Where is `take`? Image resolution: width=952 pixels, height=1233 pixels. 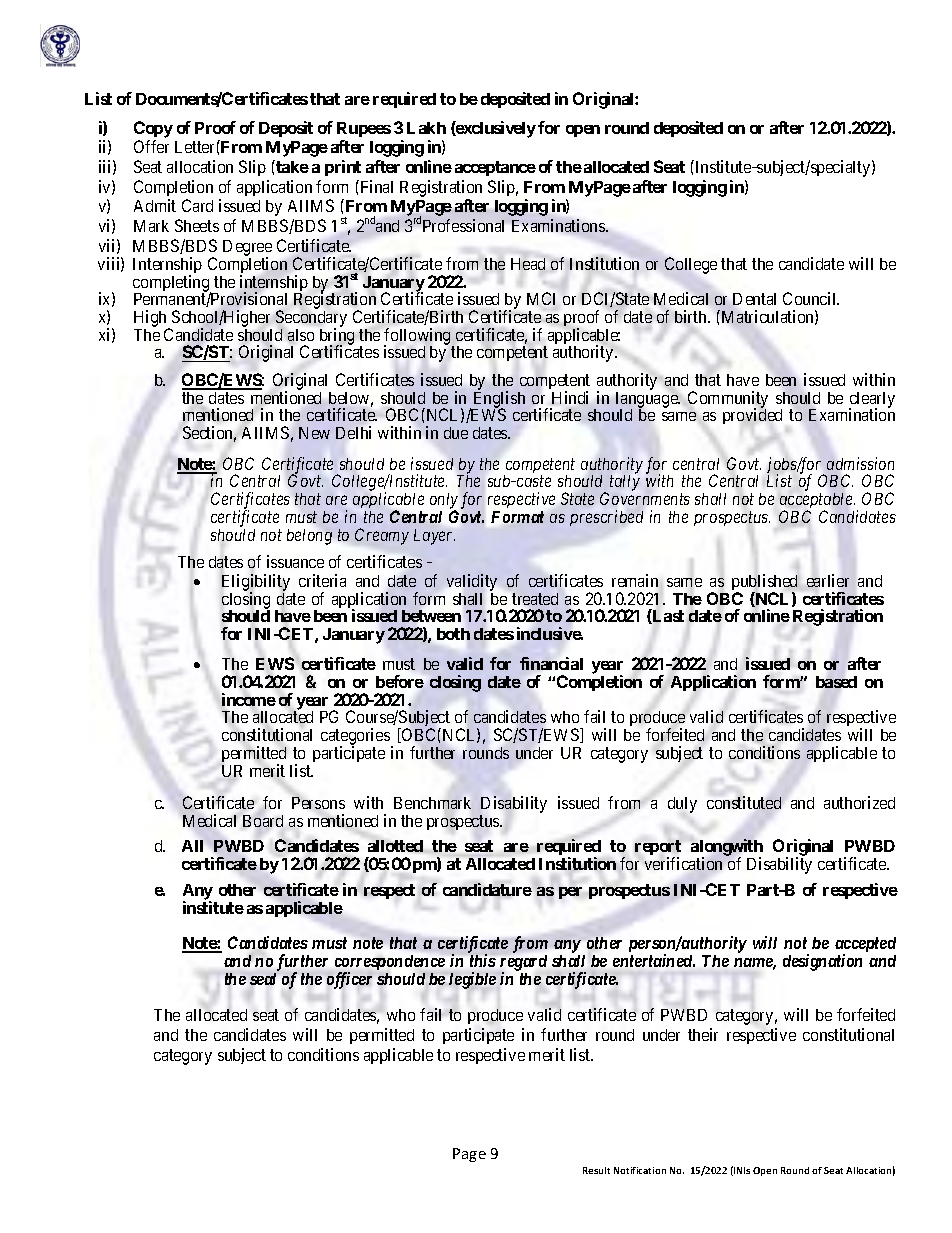
take is located at coordinates (291, 166).
